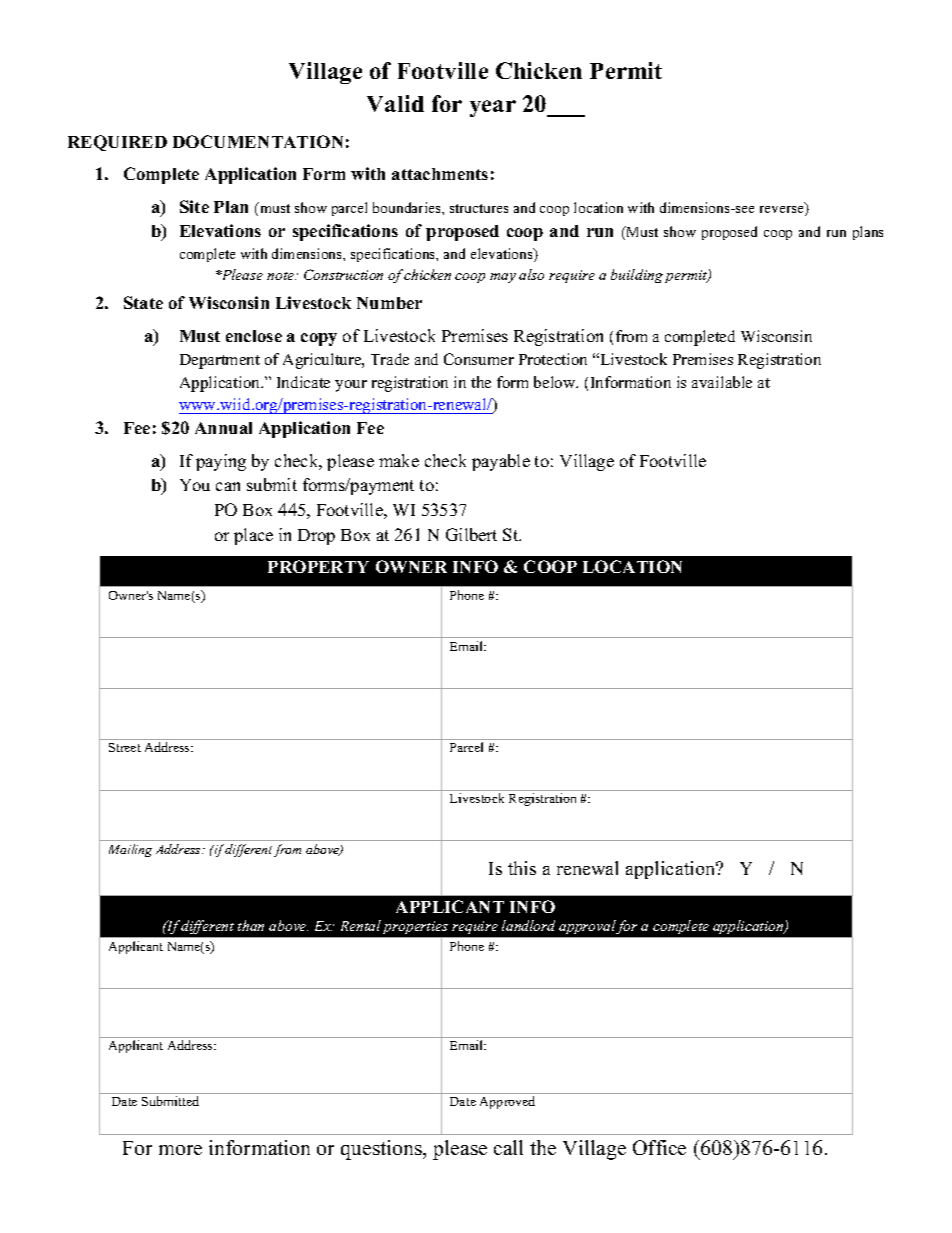 The image size is (952, 1233). I want to click on attachments, so click(440, 174).
